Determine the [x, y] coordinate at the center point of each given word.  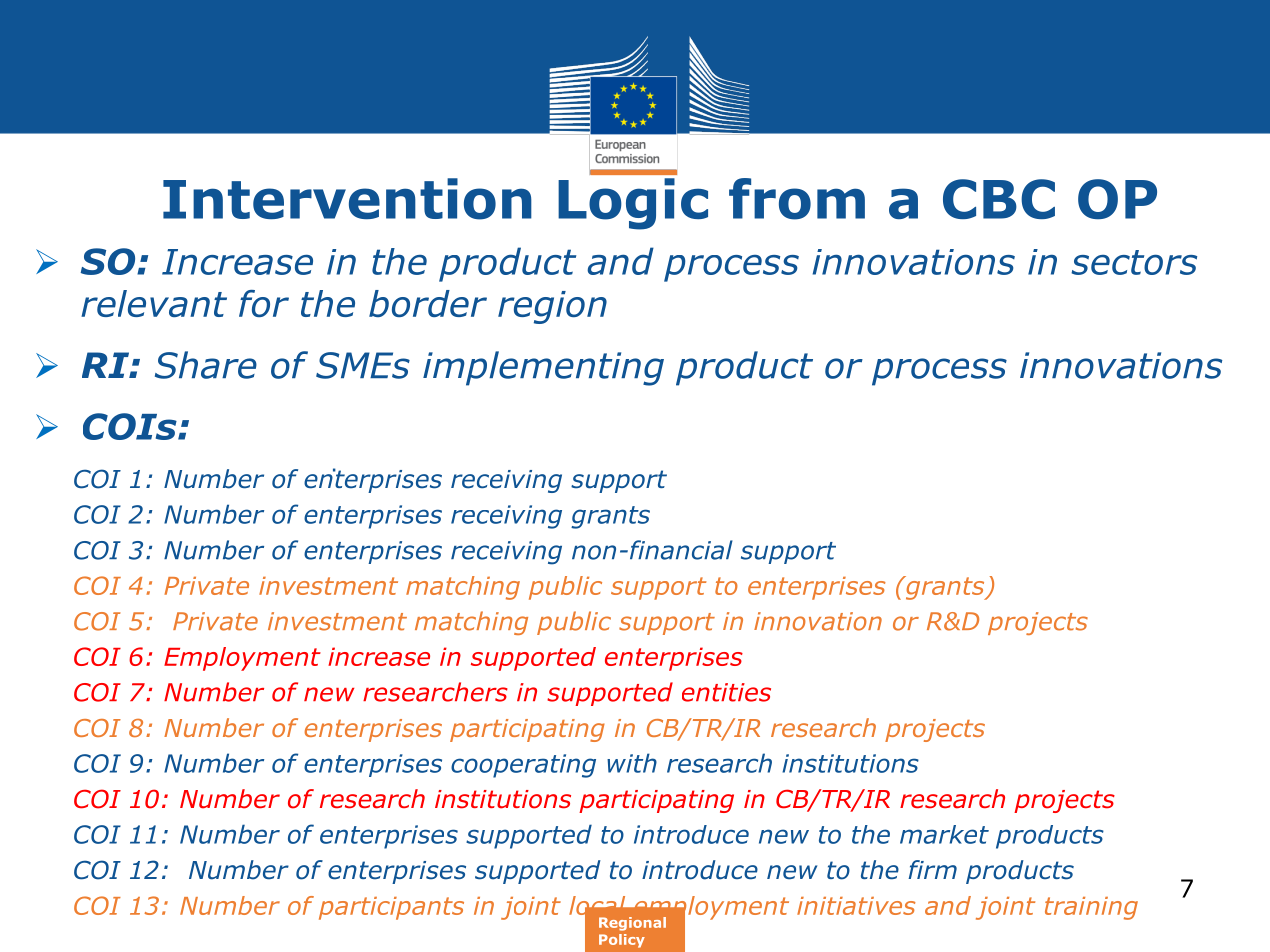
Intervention [347, 199]
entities [726, 692]
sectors [1134, 262]
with [632, 763]
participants [391, 908]
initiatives [856, 906]
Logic [633, 204]
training [1091, 908]
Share [206, 365]
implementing [543, 368]
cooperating [523, 766]
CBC [999, 199]
